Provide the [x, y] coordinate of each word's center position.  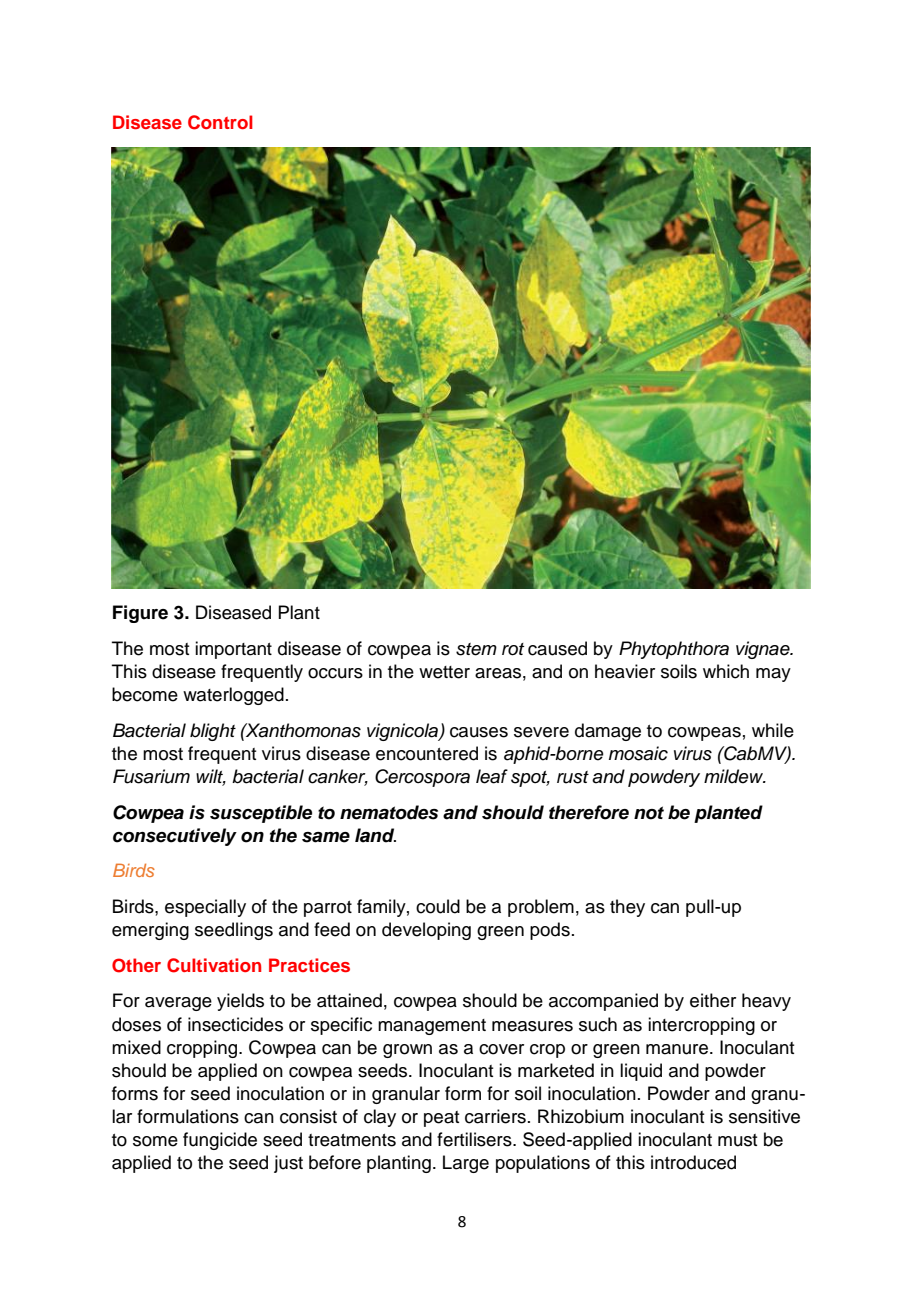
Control [220, 122]
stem [476, 649]
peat [441, 1119]
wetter [444, 672]
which [726, 671]
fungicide [220, 1141]
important [233, 650]
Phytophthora [674, 650]
